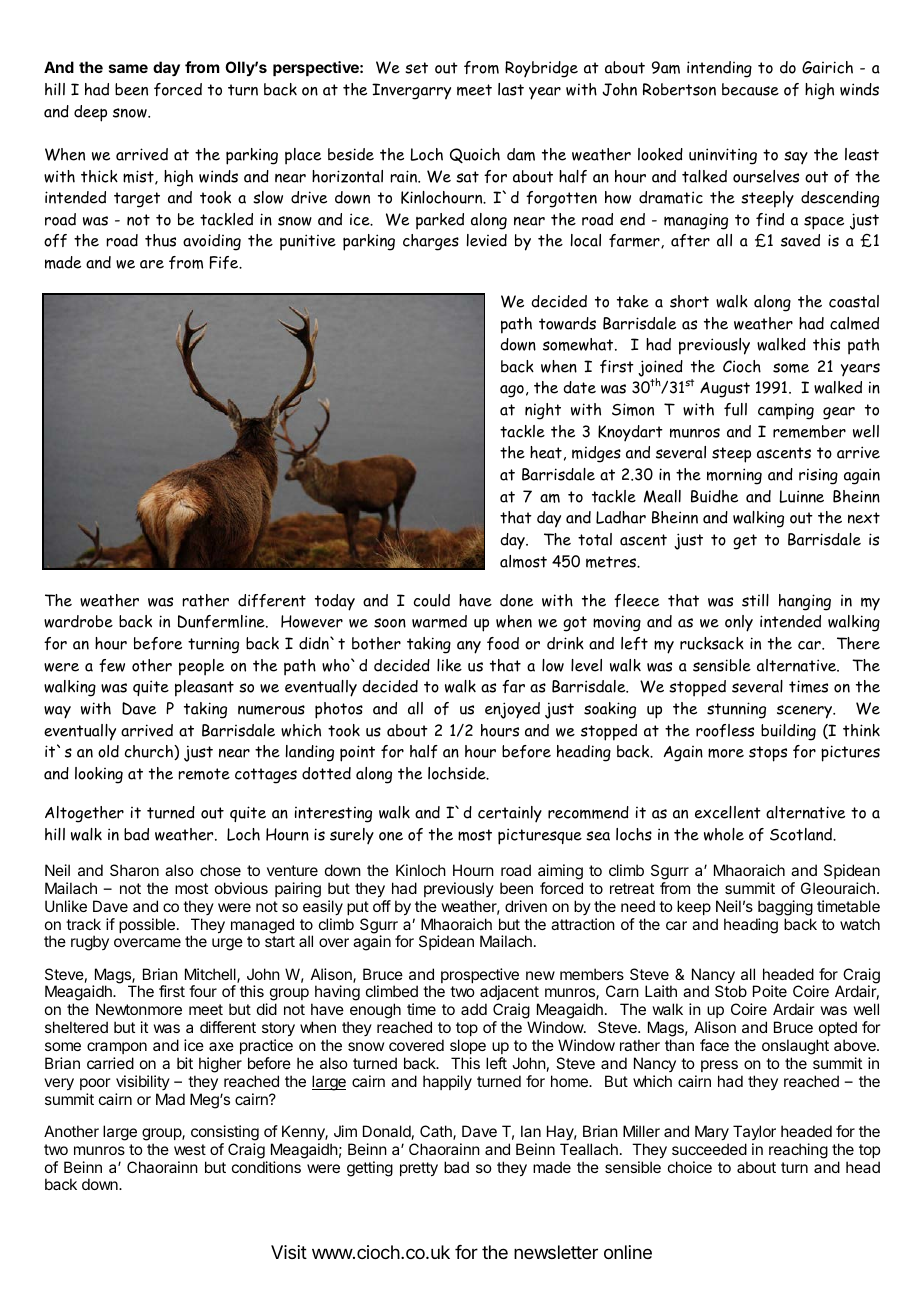  What do you see at coordinates (419, 1169) in the document?
I see `pretty` at bounding box center [419, 1169].
